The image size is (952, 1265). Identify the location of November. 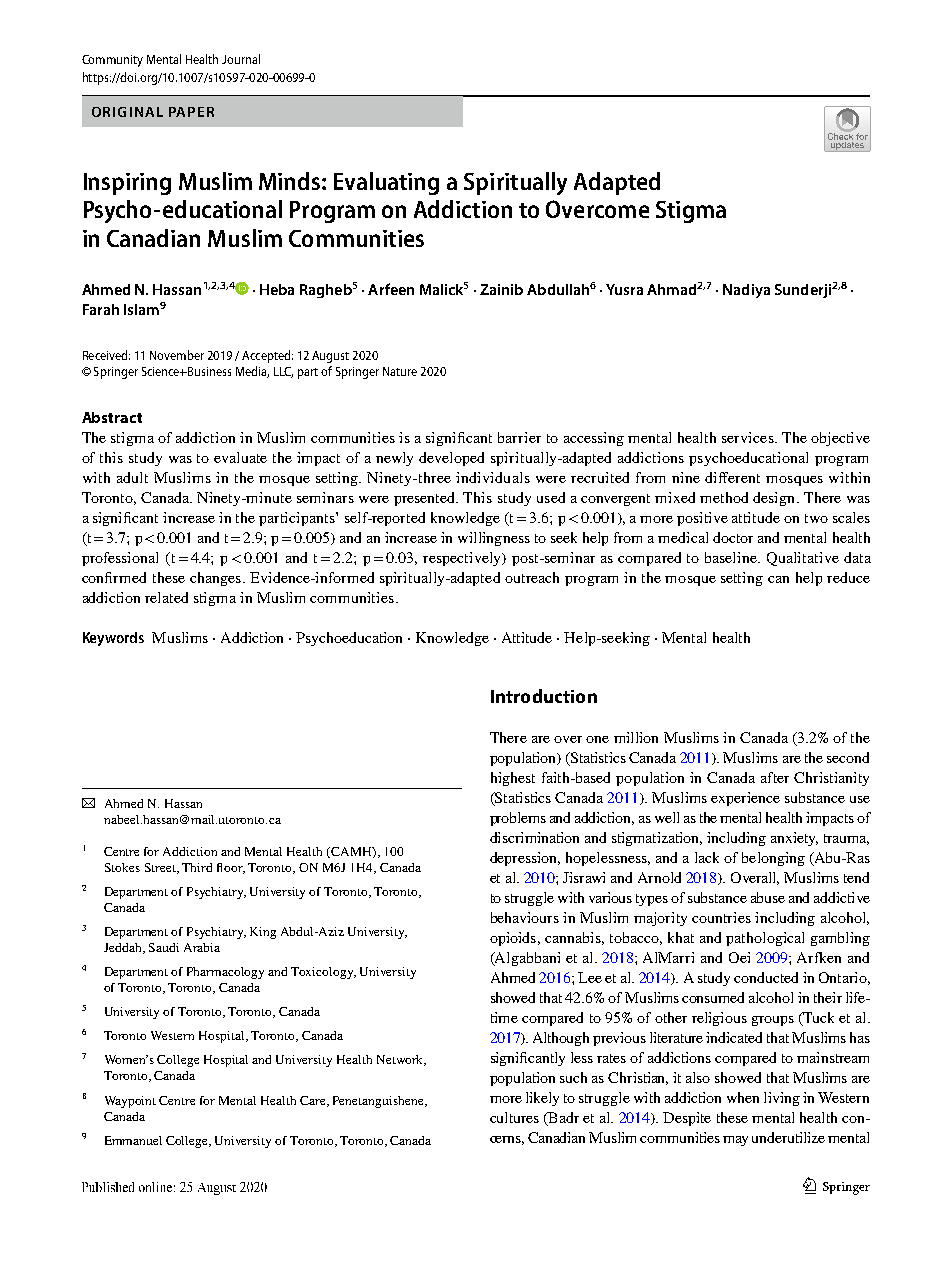
(177, 355).
